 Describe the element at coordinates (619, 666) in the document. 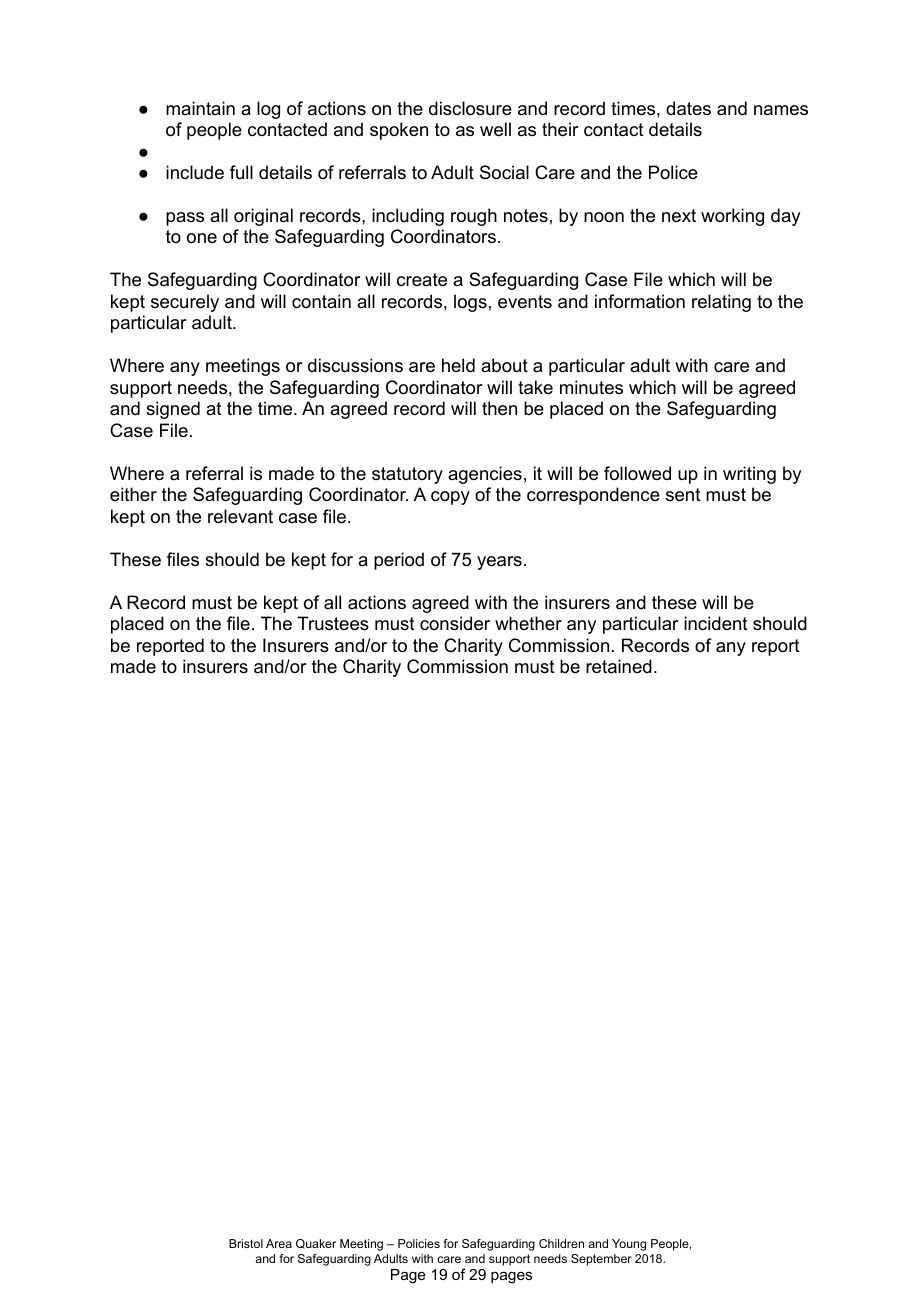

I see `retained` at that location.
